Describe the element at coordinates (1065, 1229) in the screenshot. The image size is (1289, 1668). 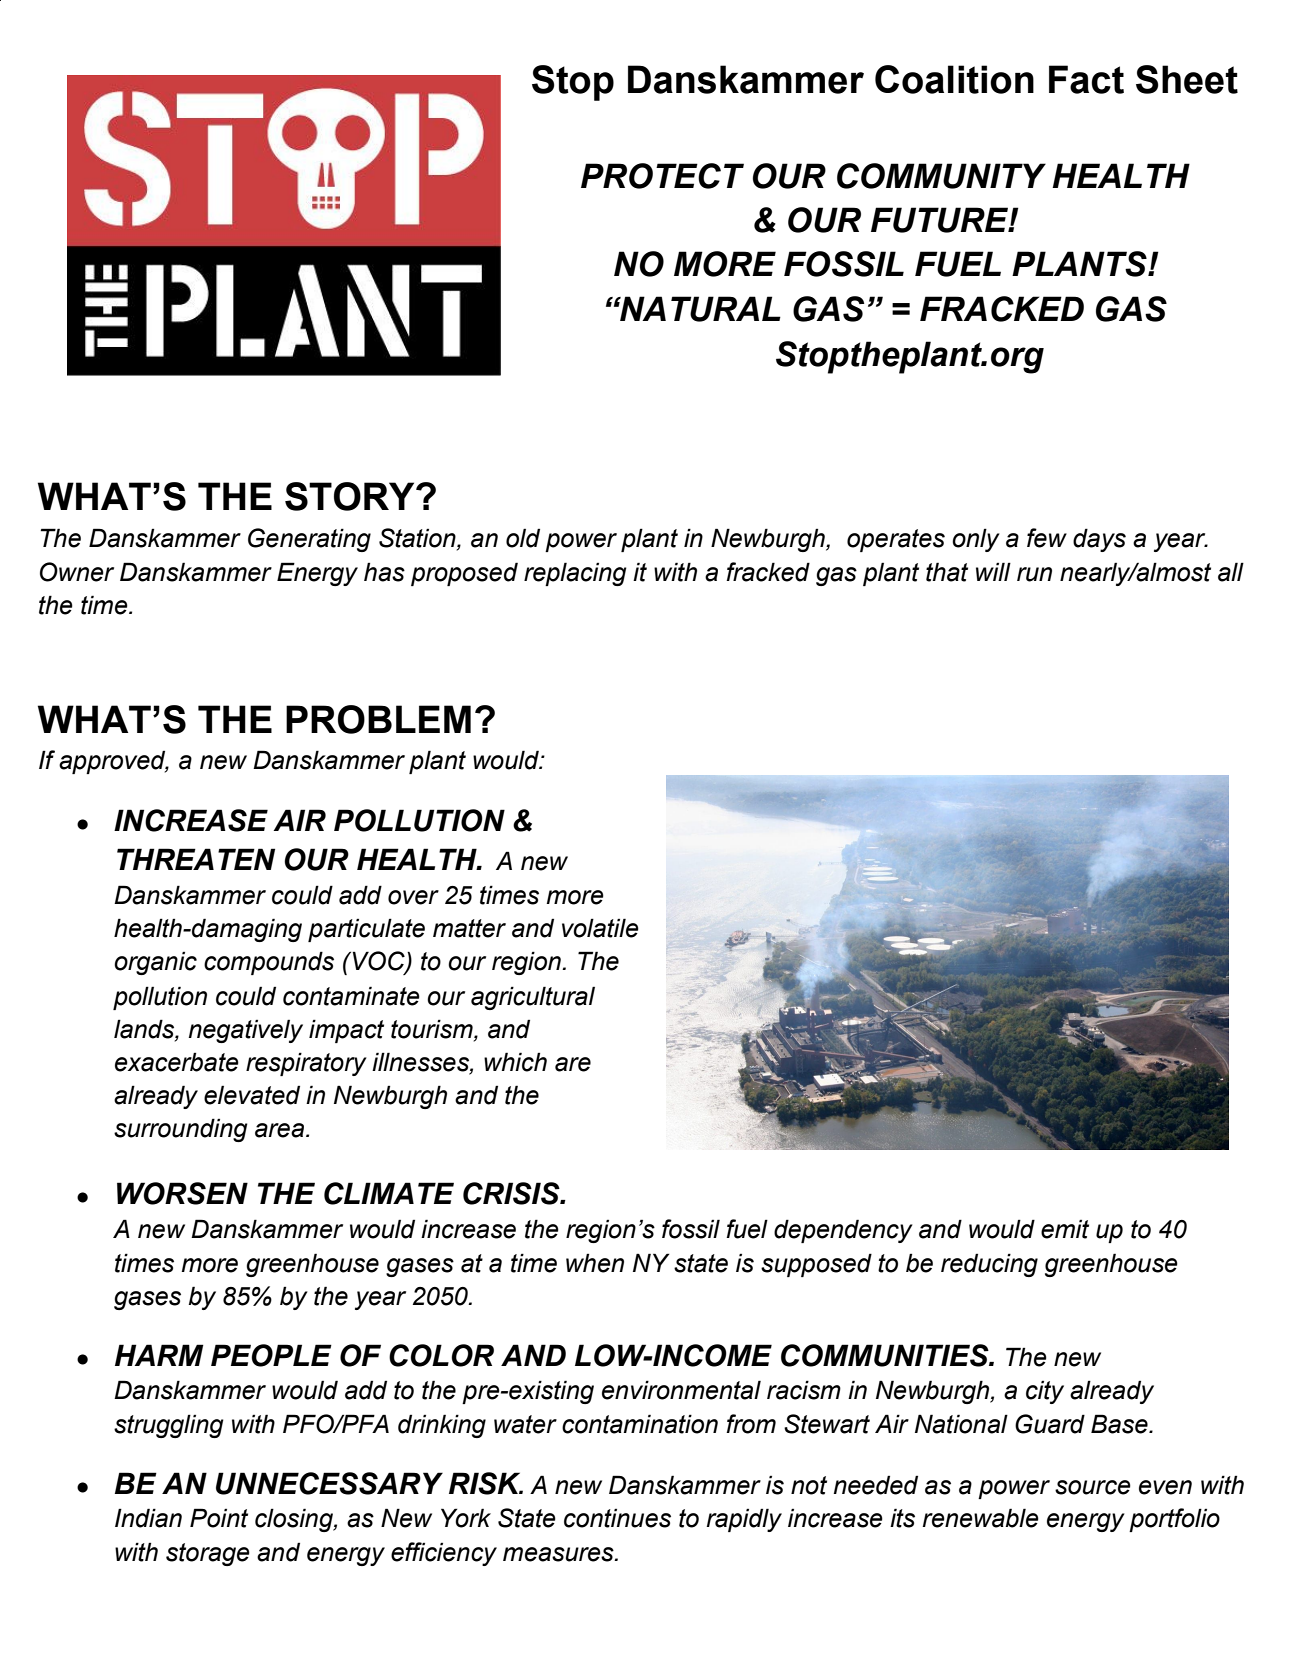
I see `emit` at that location.
